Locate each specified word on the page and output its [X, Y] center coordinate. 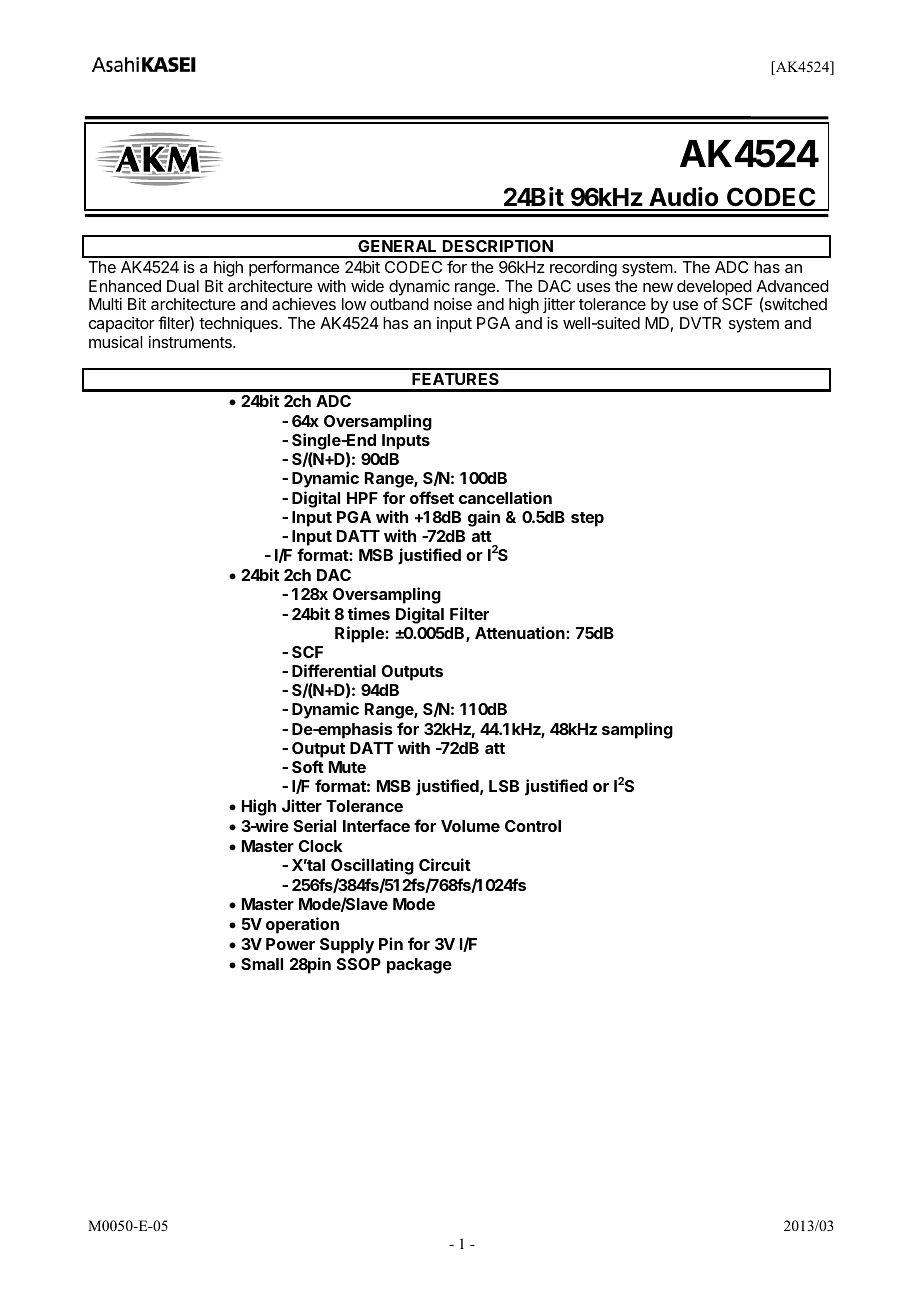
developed [714, 289]
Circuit [445, 864]
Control [533, 826]
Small [262, 964]
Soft [308, 766]
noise [453, 304]
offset [432, 497]
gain [484, 518]
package [419, 966]
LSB [504, 786]
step [587, 519]
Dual [183, 286]
